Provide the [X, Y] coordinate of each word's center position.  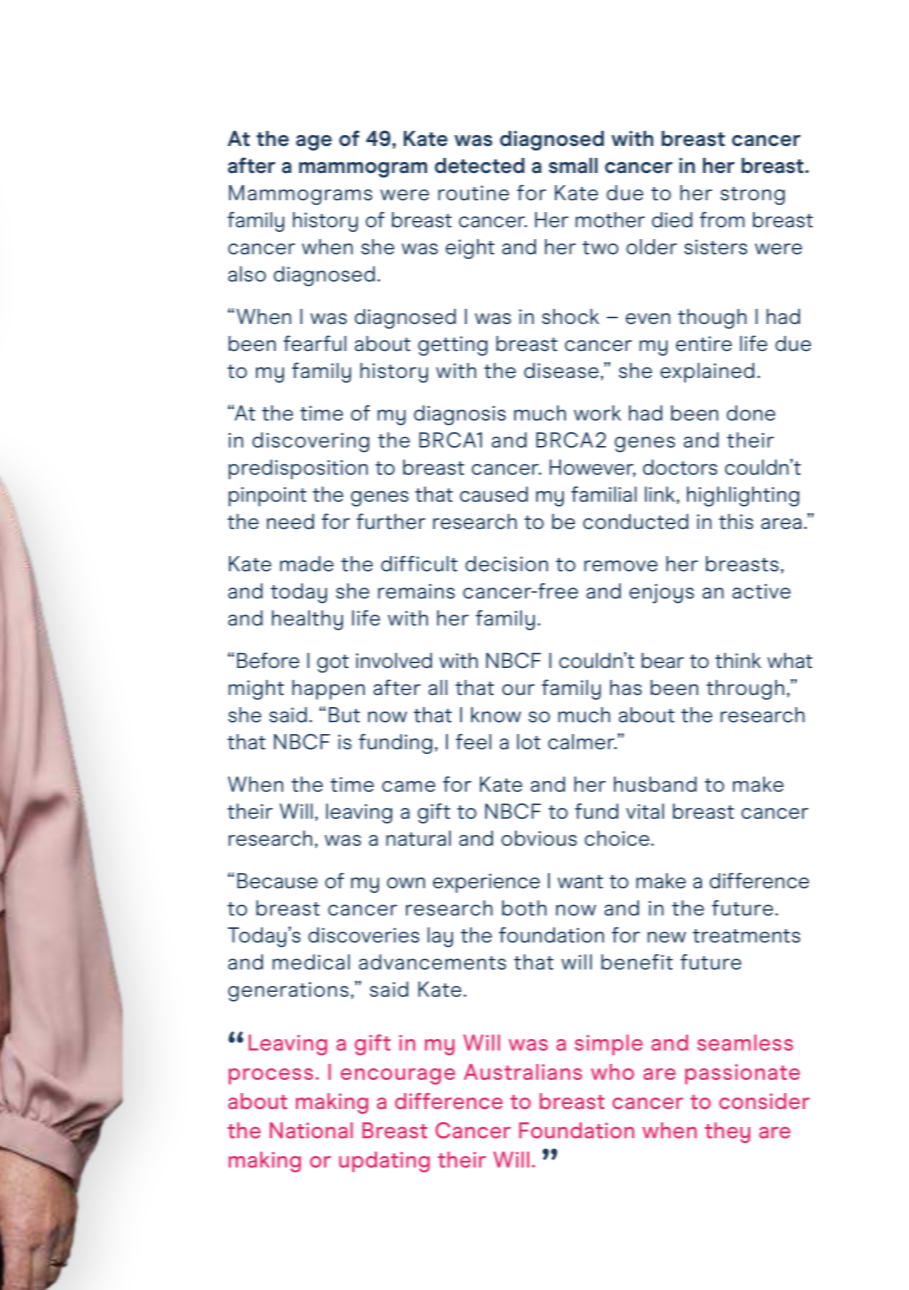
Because [277, 881]
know [496, 715]
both [524, 908]
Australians [523, 1072]
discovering [310, 442]
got [333, 663]
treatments [746, 936]
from [722, 220]
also [247, 274]
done [751, 413]
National [311, 1130]
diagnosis [460, 415]
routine [473, 193]
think [738, 660]
